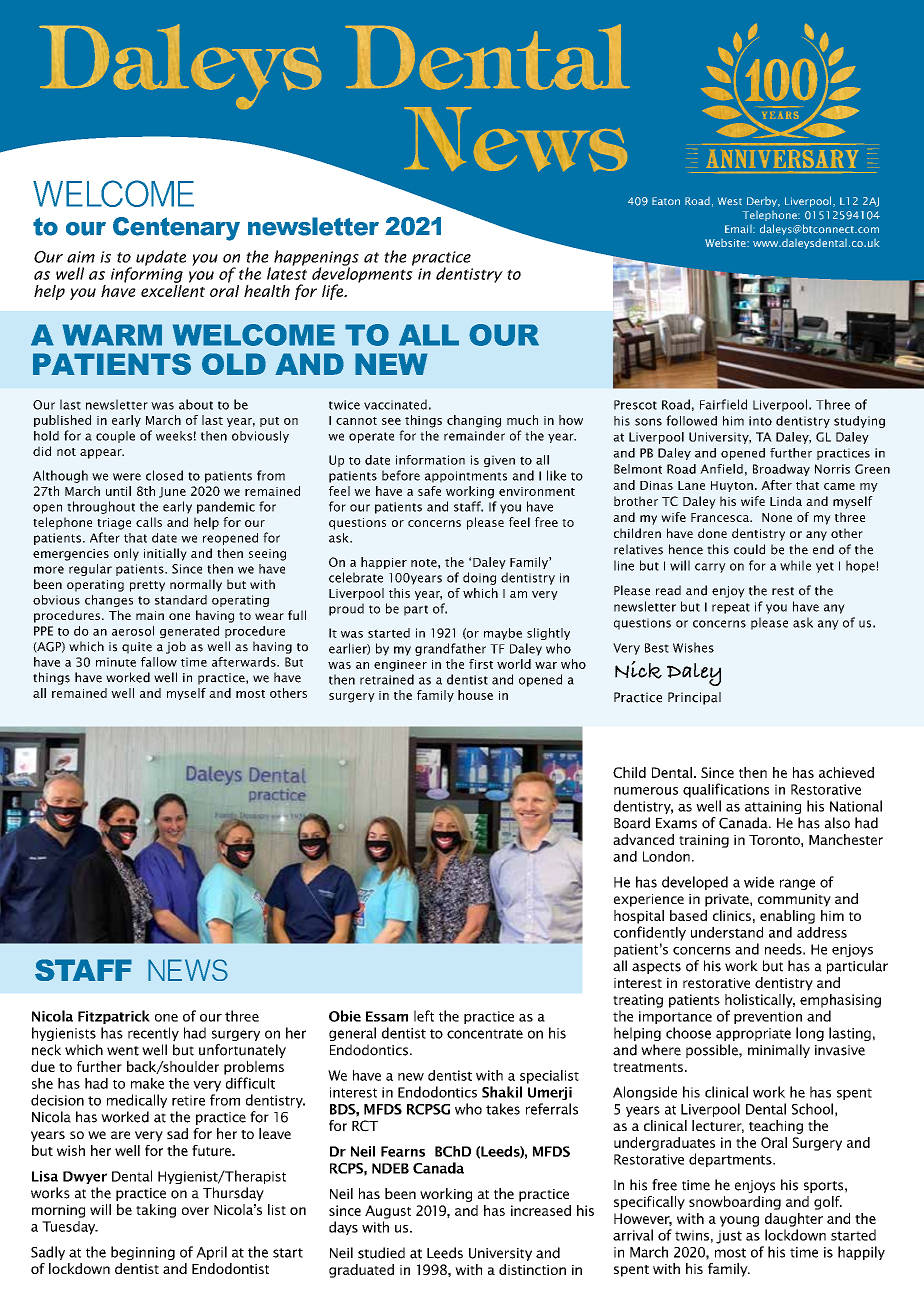 The height and width of the screenshot is (1308, 924). Describe the element at coordinates (739, 229) in the screenshot. I see `Email` at that location.
